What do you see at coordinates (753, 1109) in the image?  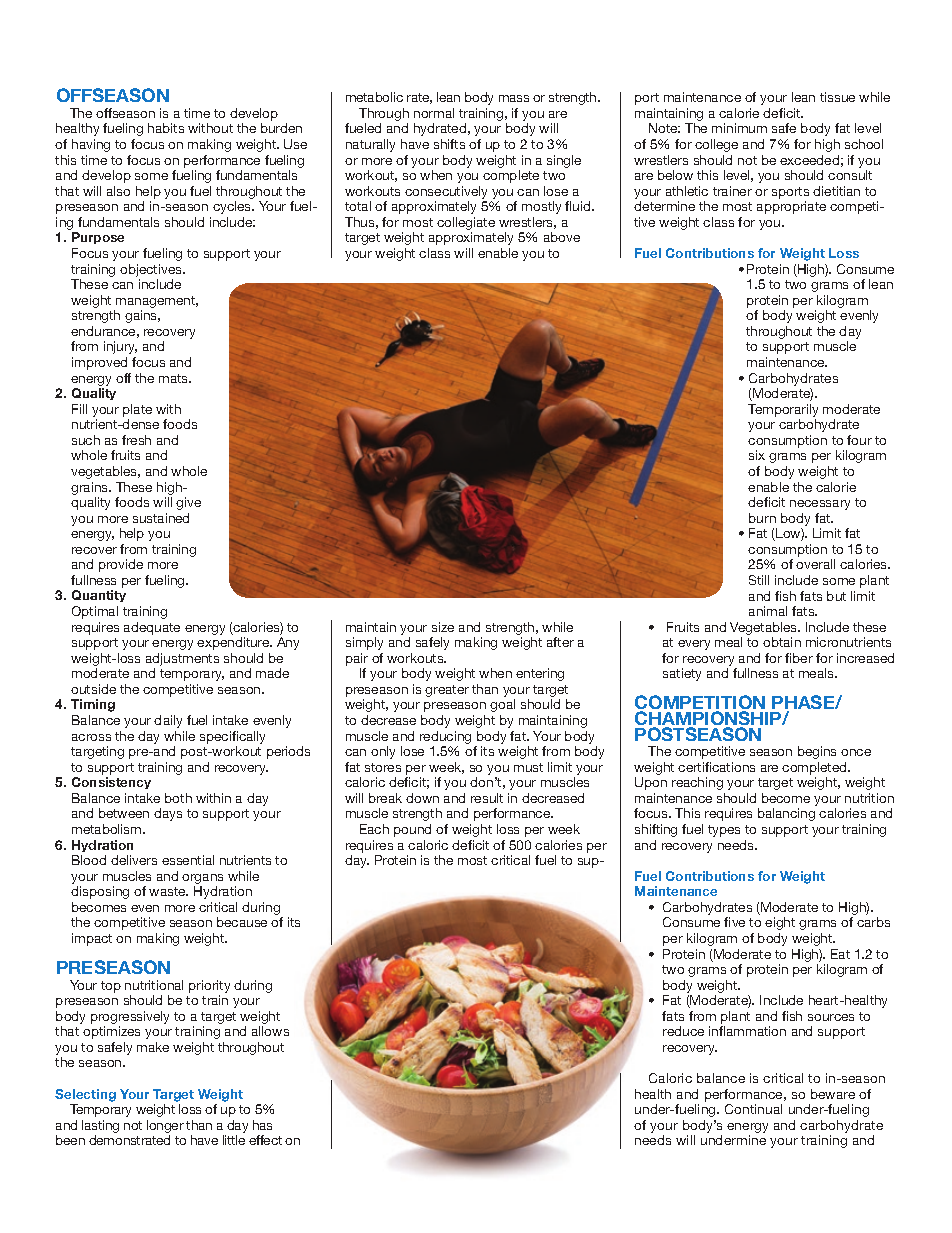 I see `Continual` at bounding box center [753, 1109].
